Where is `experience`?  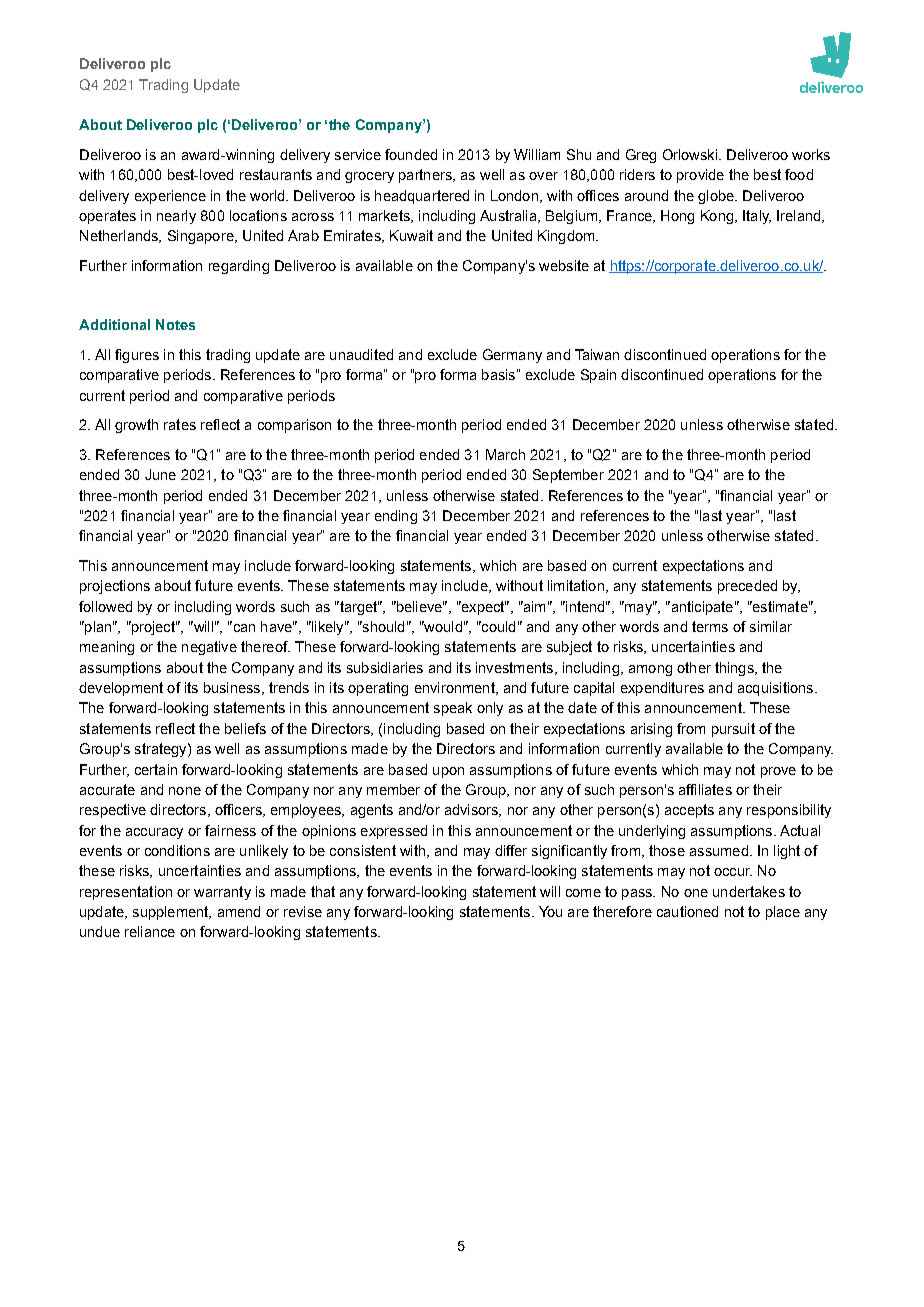 experience is located at coordinates (170, 197).
